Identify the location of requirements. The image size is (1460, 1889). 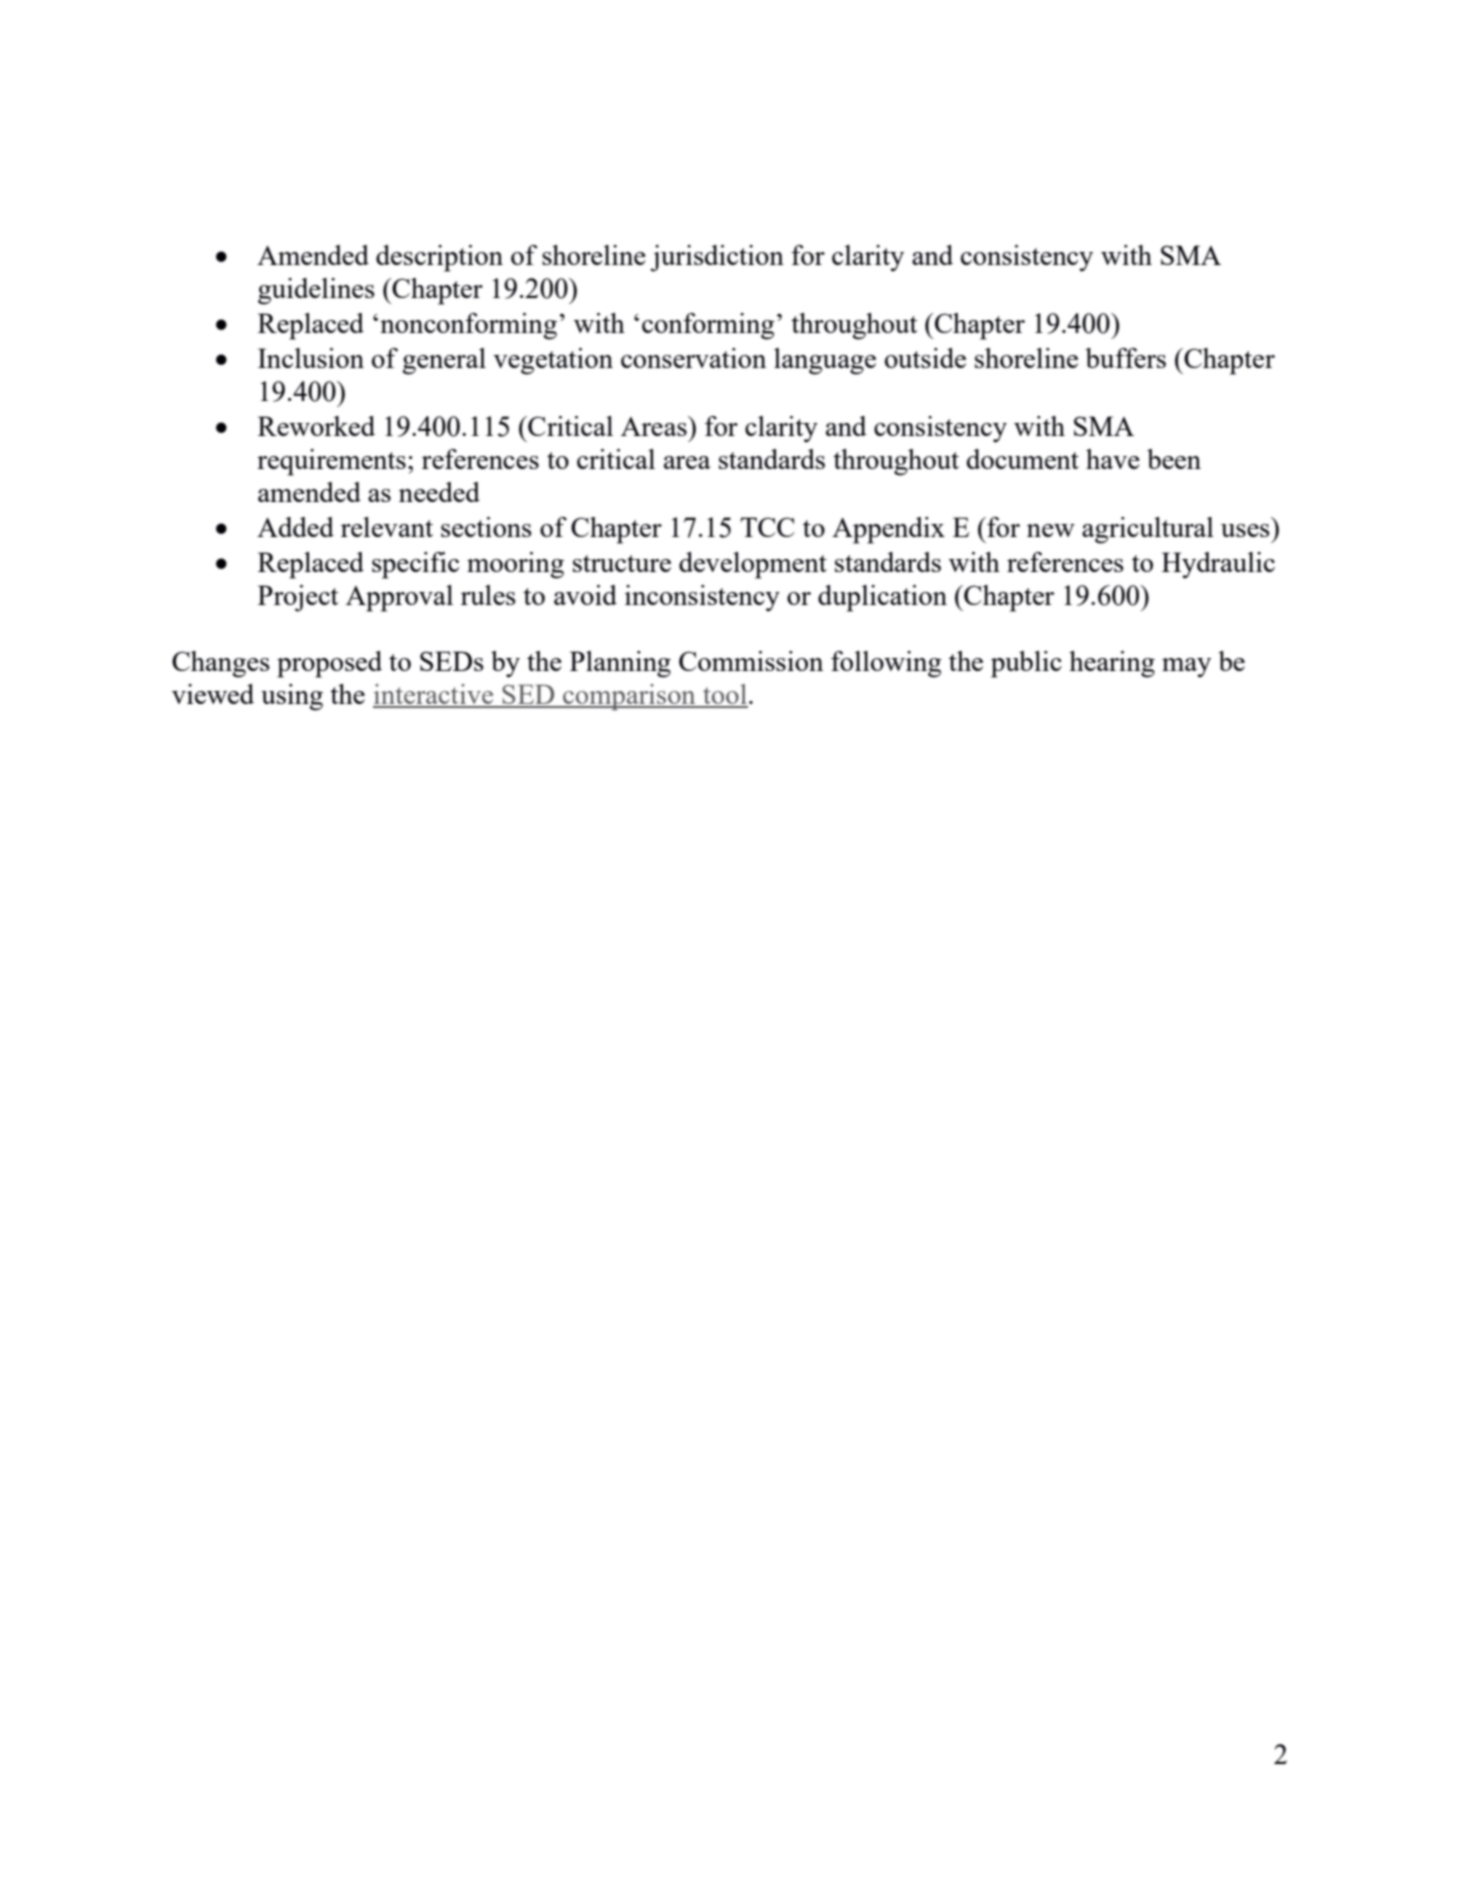
(331, 462).
